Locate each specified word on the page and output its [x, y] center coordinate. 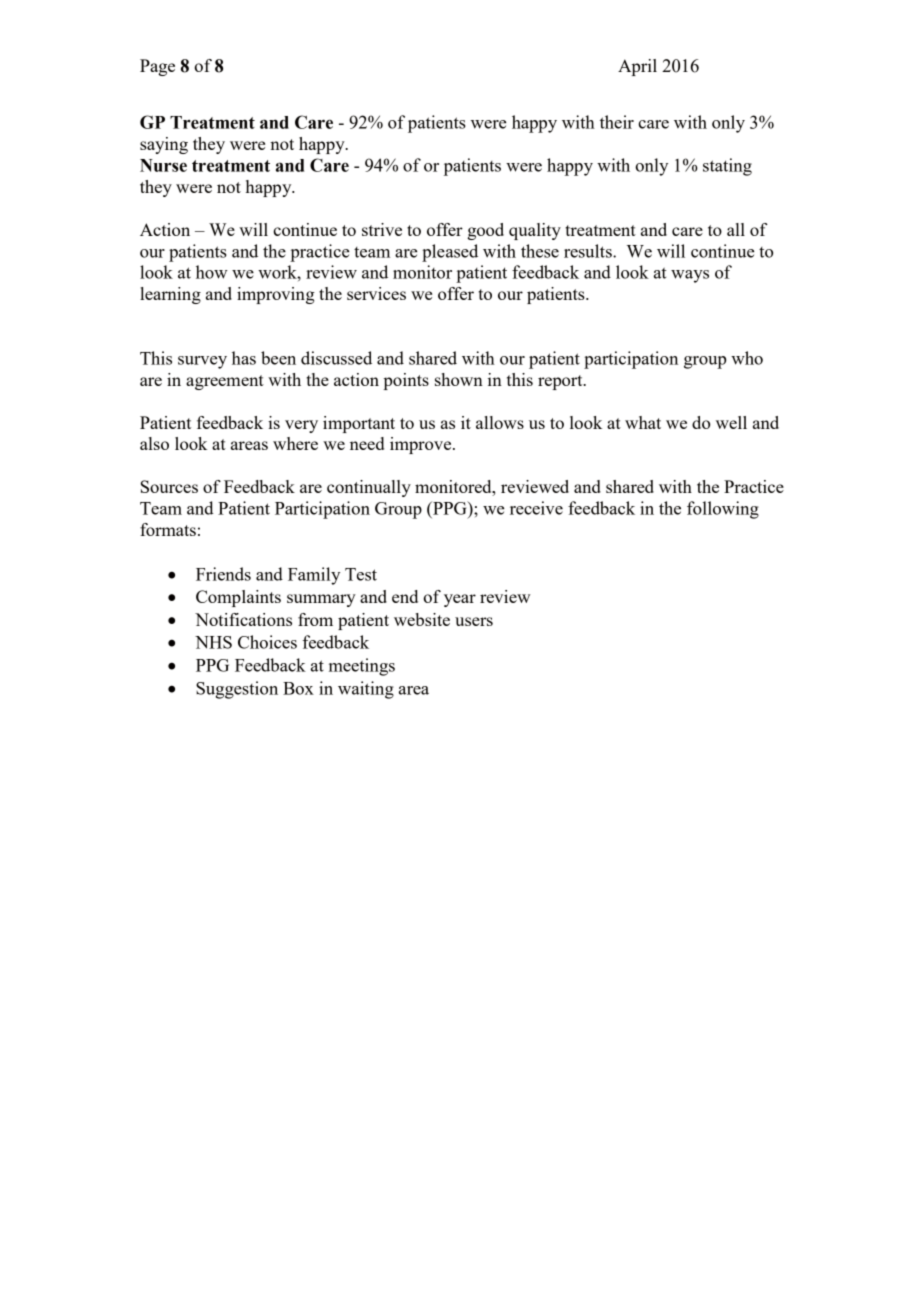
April [637, 67]
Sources [169, 486]
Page [157, 67]
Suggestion [237, 690]
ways [690, 276]
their [617, 122]
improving [276, 295]
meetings [362, 667]
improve [422, 445]
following [723, 510]
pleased [450, 253]
